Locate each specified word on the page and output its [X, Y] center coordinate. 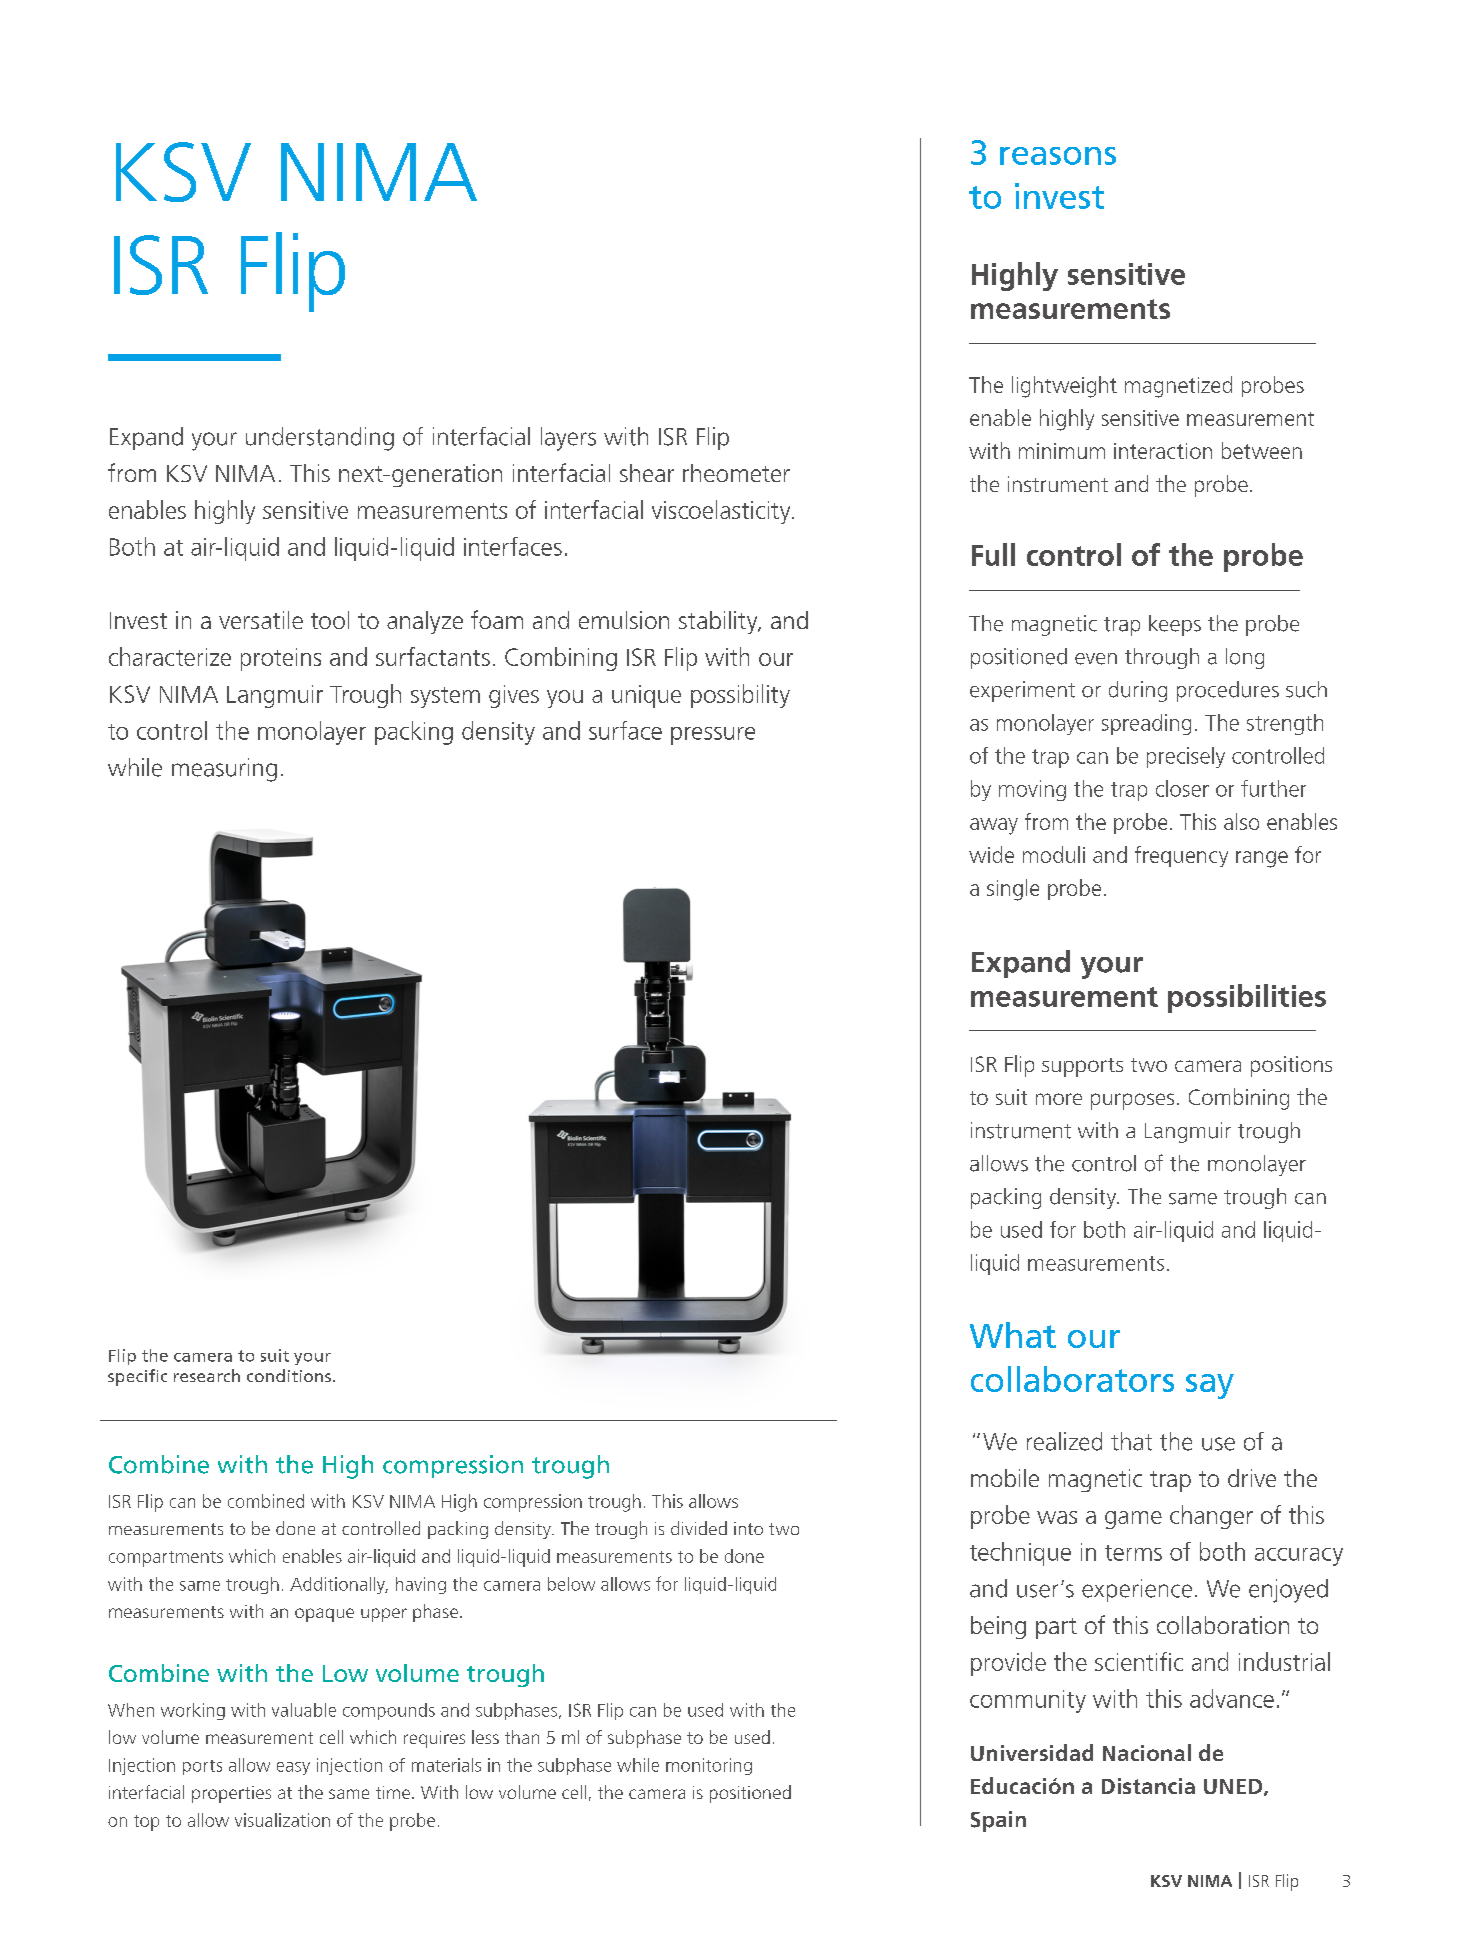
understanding [320, 439]
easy [293, 1768]
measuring [224, 770]
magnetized [1178, 387]
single [1013, 890]
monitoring [709, 1766]
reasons [1058, 156]
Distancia [1148, 1786]
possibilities [1247, 998]
